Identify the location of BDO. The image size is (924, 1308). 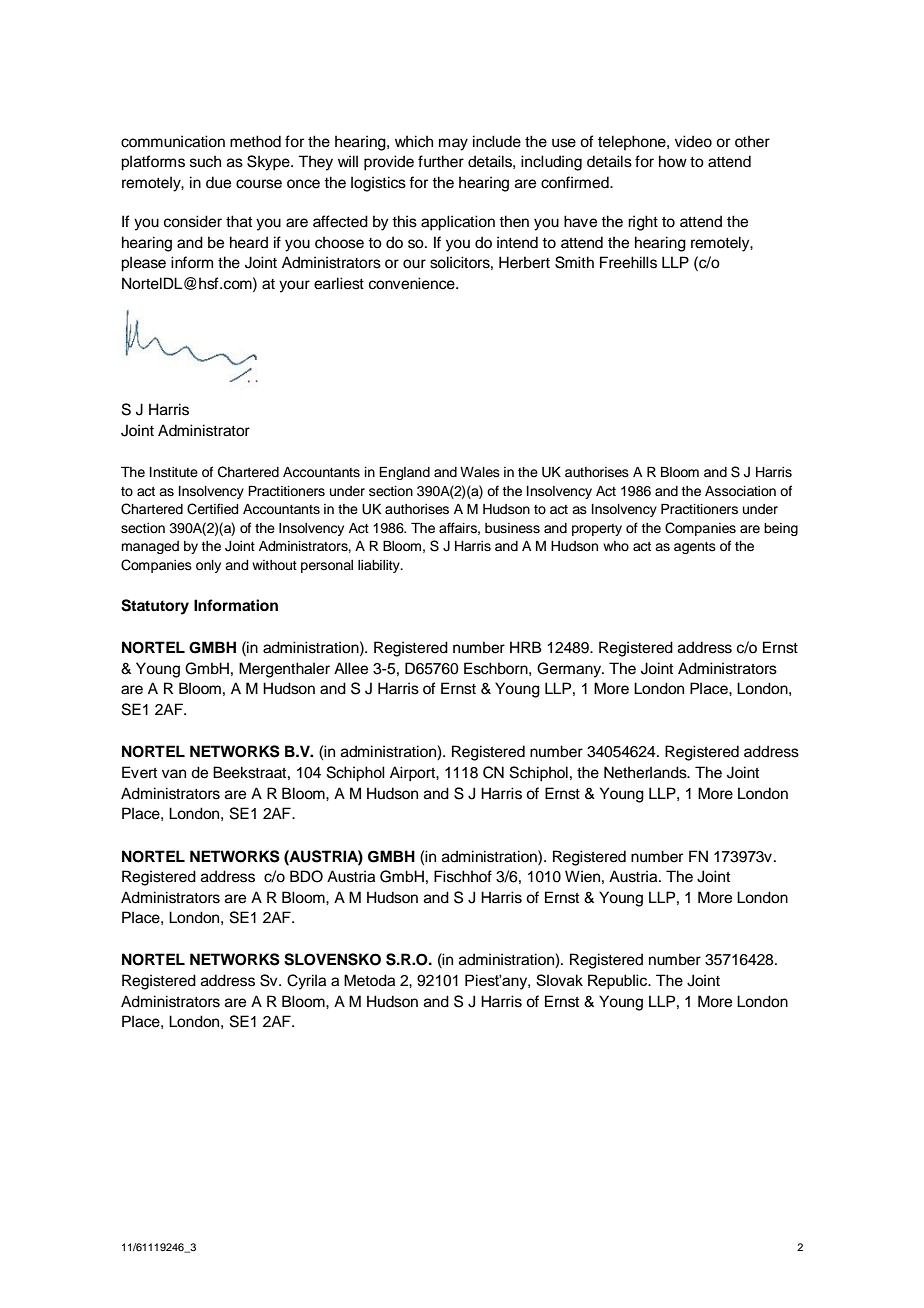
(306, 876).
